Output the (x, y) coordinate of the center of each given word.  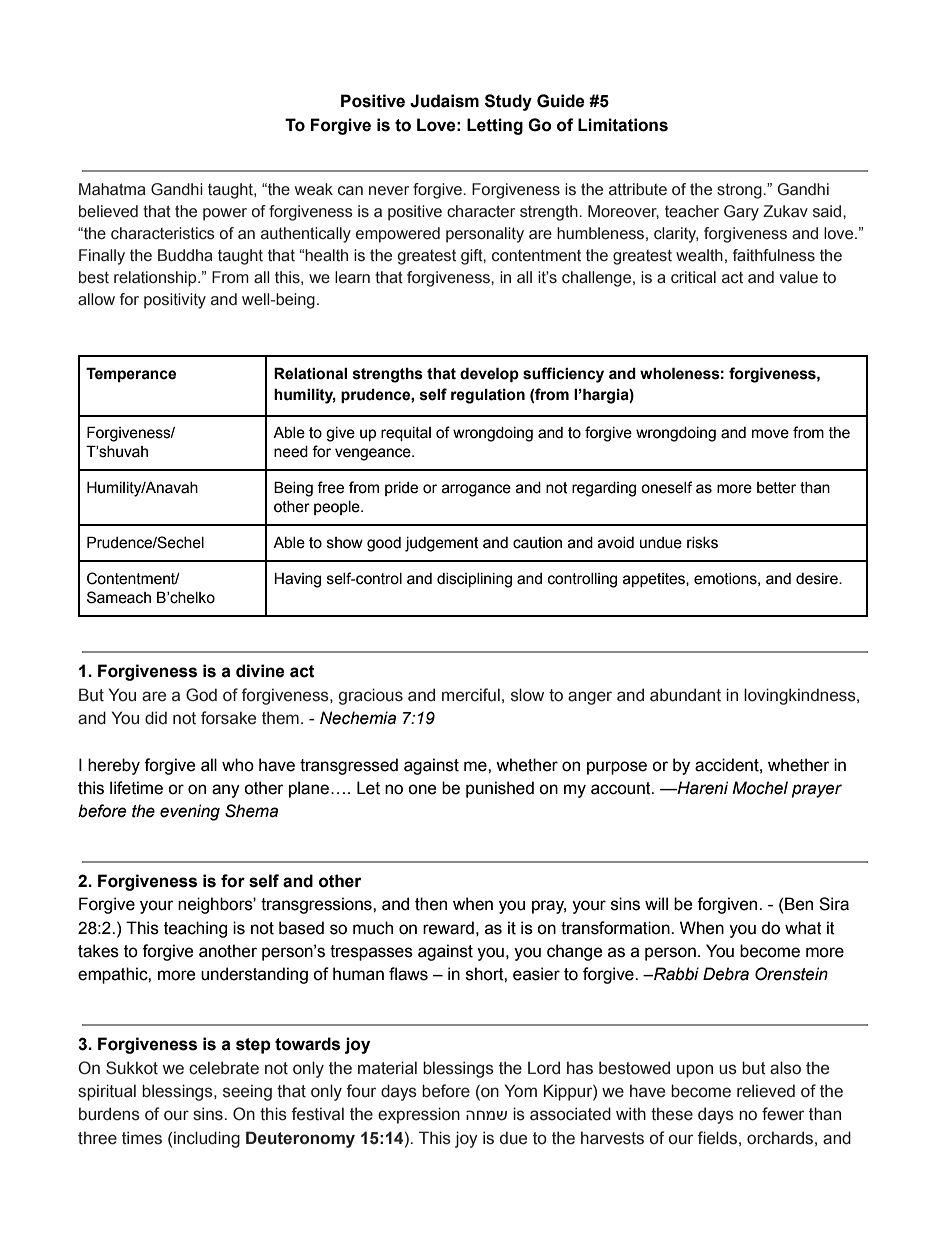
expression (419, 1115)
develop (489, 374)
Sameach (119, 597)
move (770, 434)
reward (448, 928)
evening (190, 812)
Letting (495, 126)
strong (740, 191)
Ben (799, 904)
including (207, 1139)
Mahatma (112, 189)
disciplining (474, 580)
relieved (766, 1091)
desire (818, 579)
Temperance (131, 374)
